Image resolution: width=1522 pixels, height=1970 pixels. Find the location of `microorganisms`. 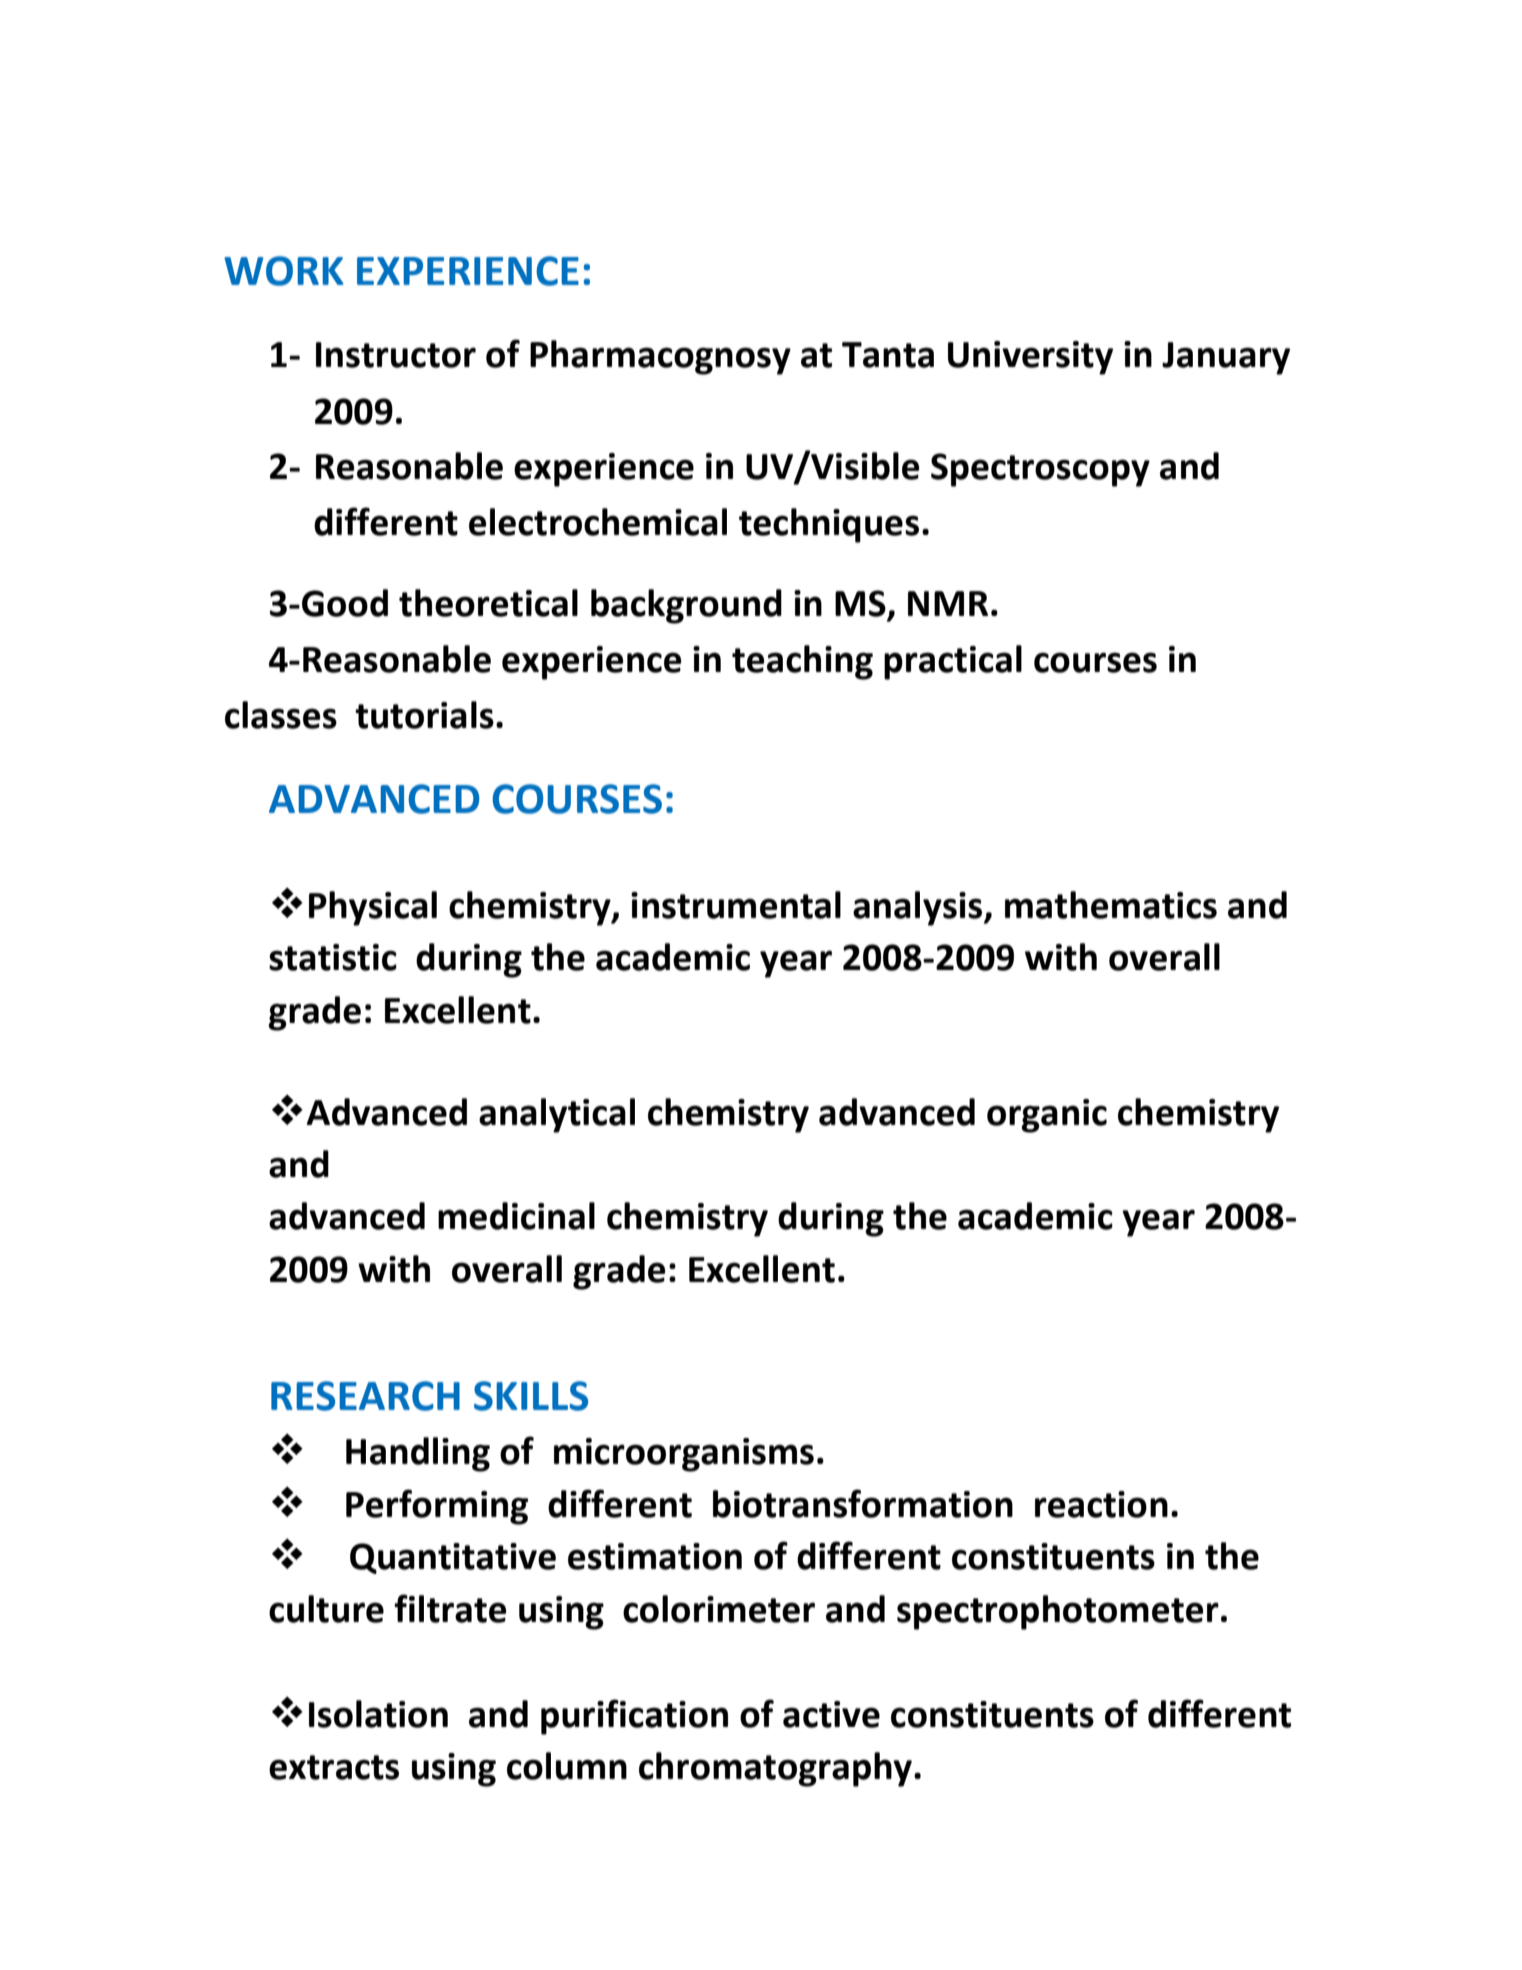

microorganisms is located at coordinates (684, 1455).
